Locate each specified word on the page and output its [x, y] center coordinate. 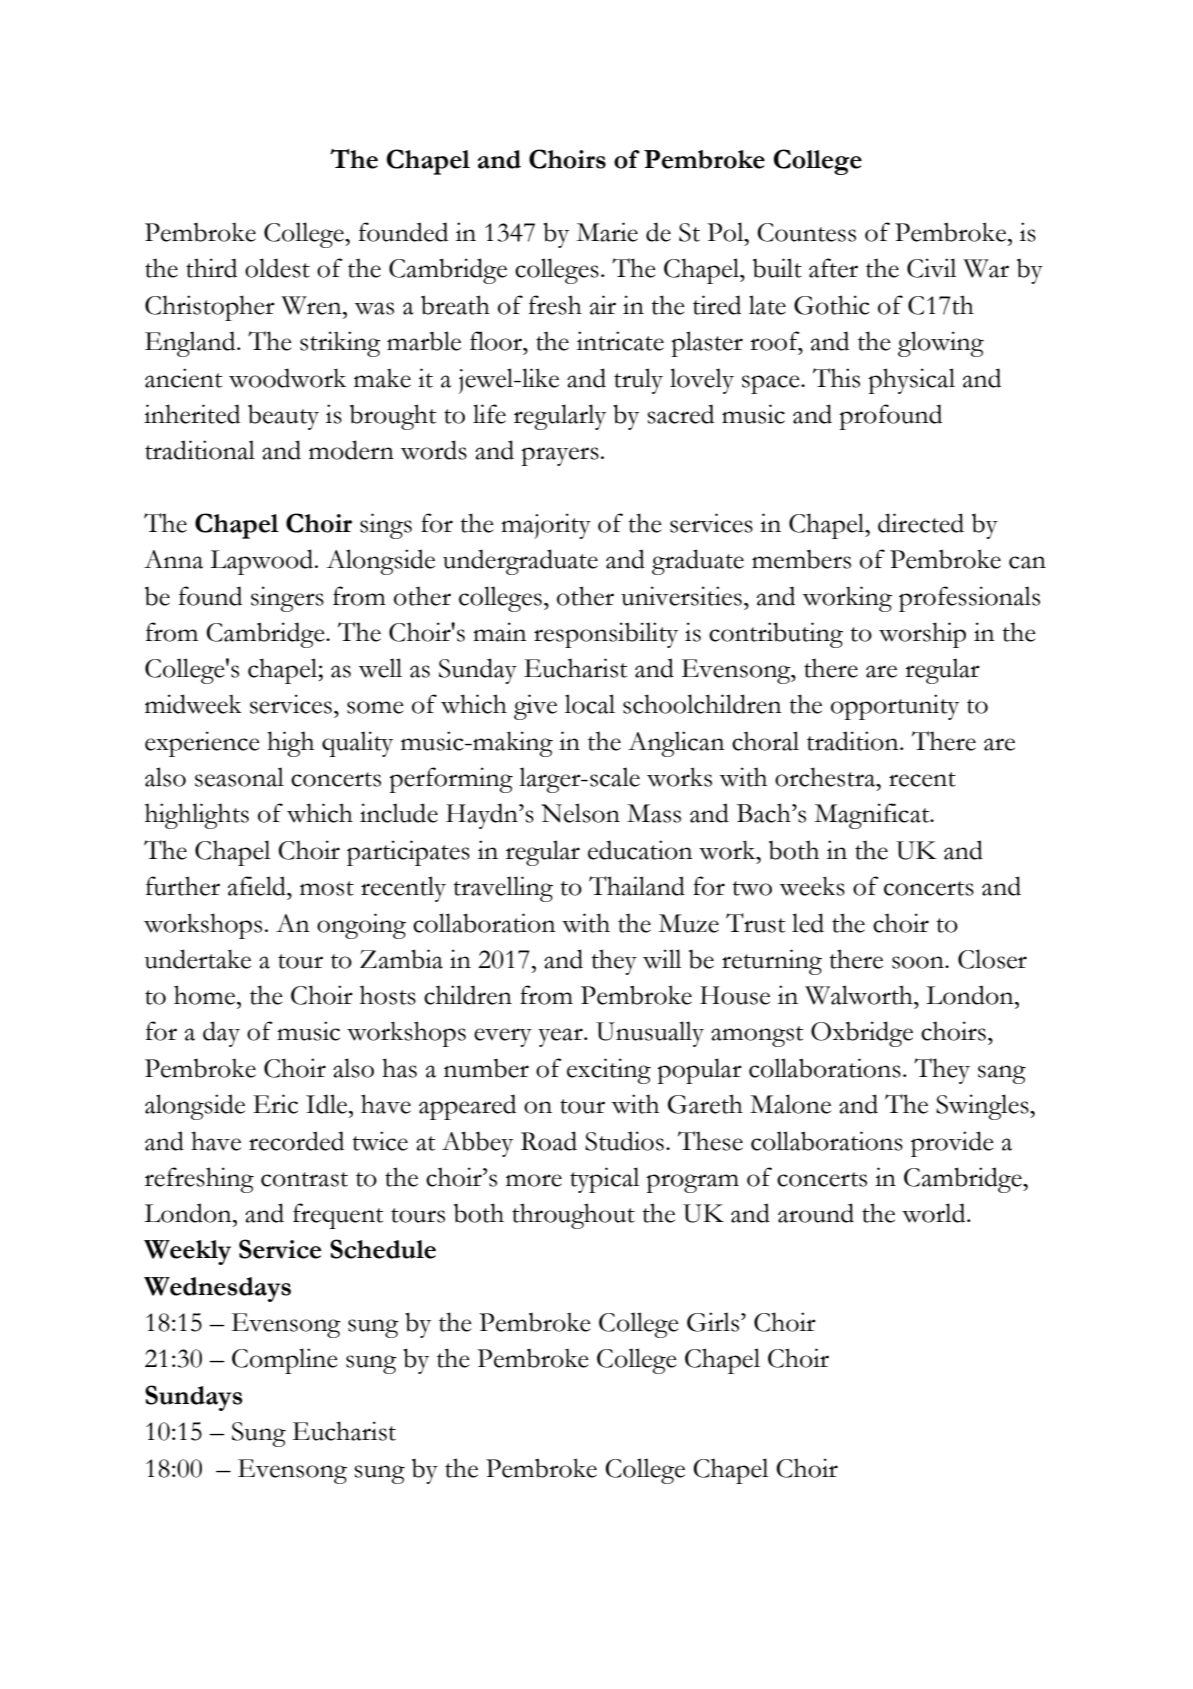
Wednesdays [217, 1289]
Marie [607, 232]
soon [919, 962]
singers [287, 599]
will [662, 959]
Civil [931, 268]
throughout [573, 1216]
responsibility [606, 635]
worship [922, 635]
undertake [198, 959]
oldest [277, 268]
